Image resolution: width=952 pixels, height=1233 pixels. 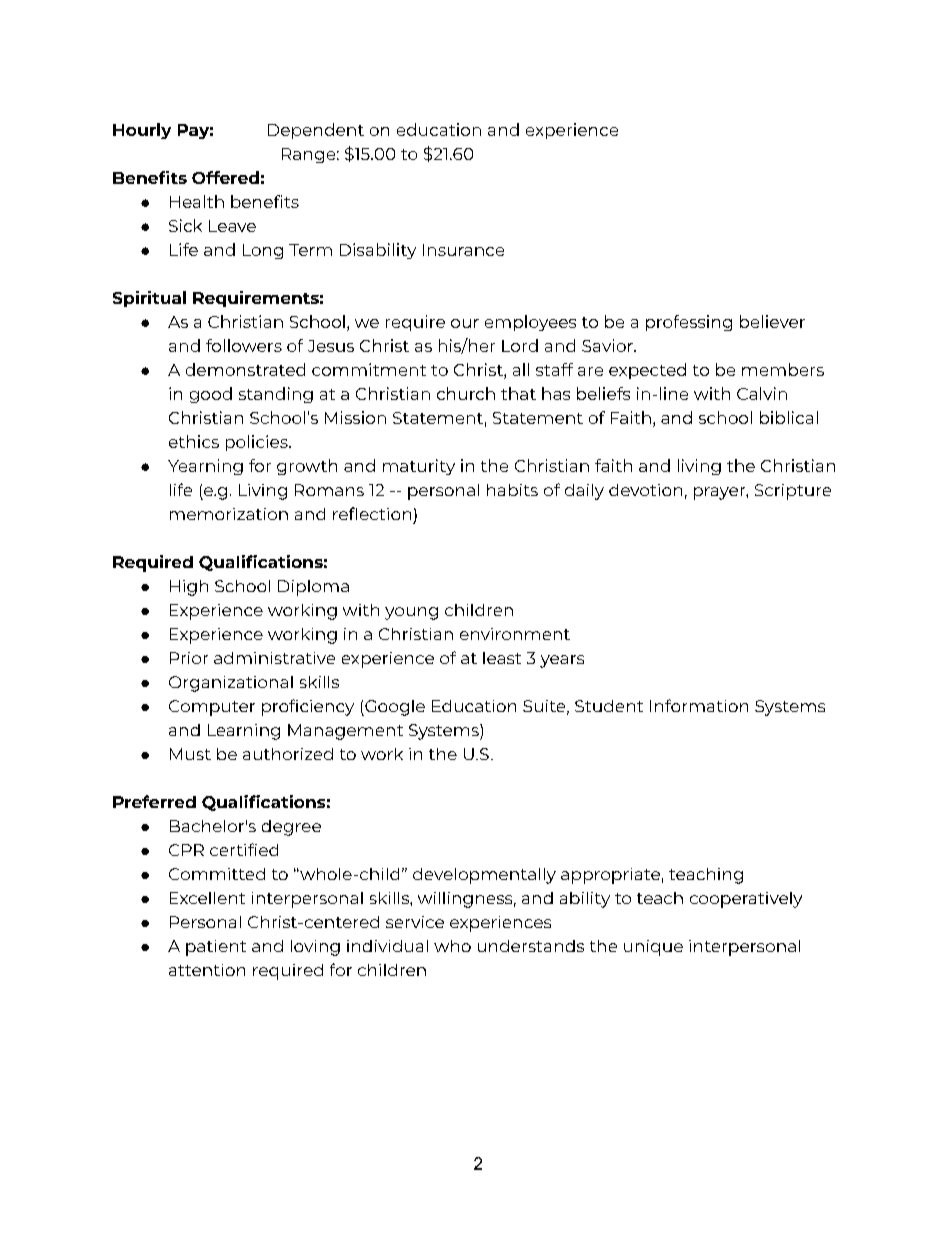 I want to click on members, so click(x=783, y=369).
